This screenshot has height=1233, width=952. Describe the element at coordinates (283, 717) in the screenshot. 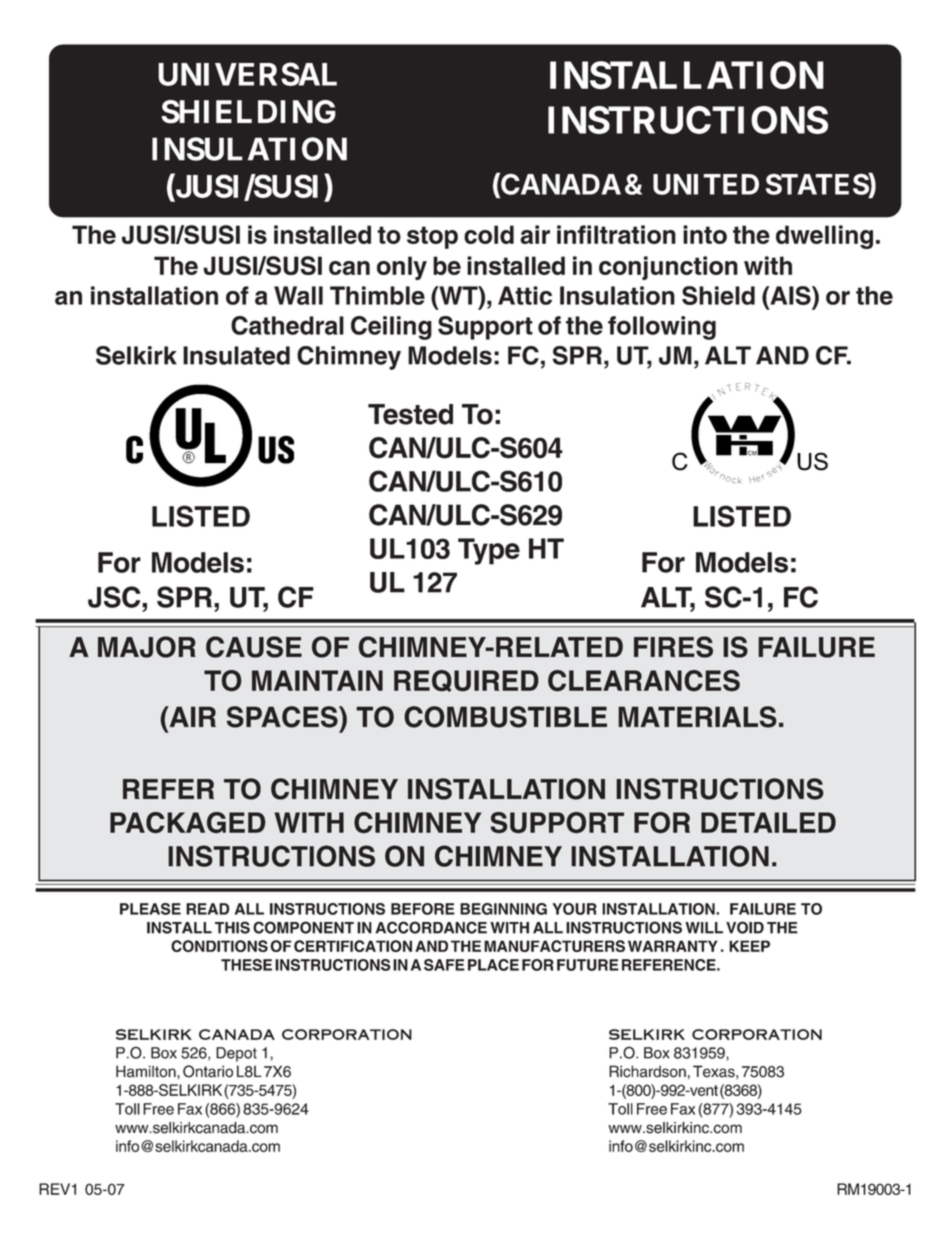

I see `SPACES` at that location.
